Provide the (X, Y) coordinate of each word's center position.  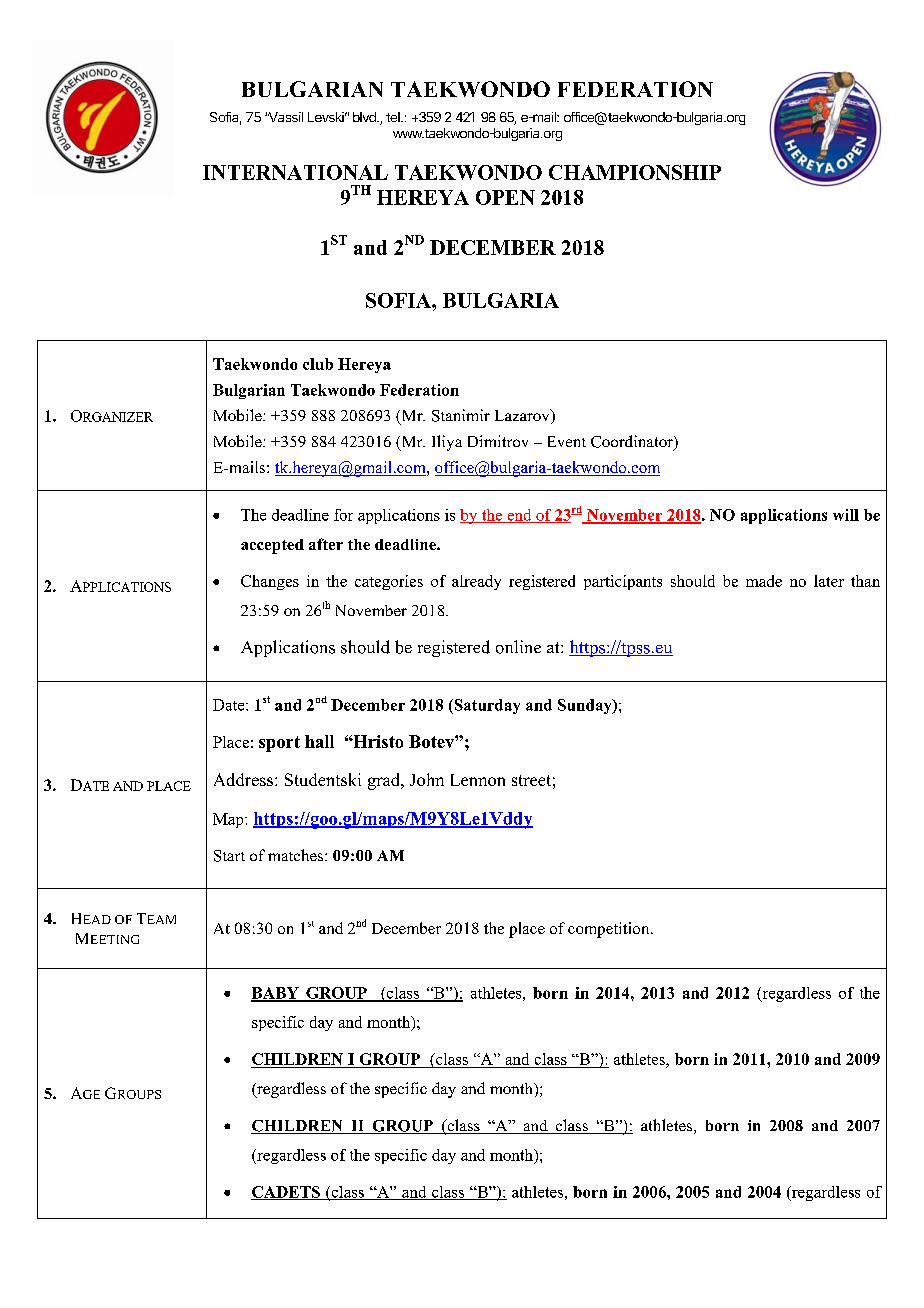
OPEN (505, 197)
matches (295, 855)
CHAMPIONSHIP (635, 172)
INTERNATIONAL (295, 172)
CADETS (286, 1193)
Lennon (478, 780)
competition (610, 930)
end (519, 516)
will (846, 515)
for (343, 515)
